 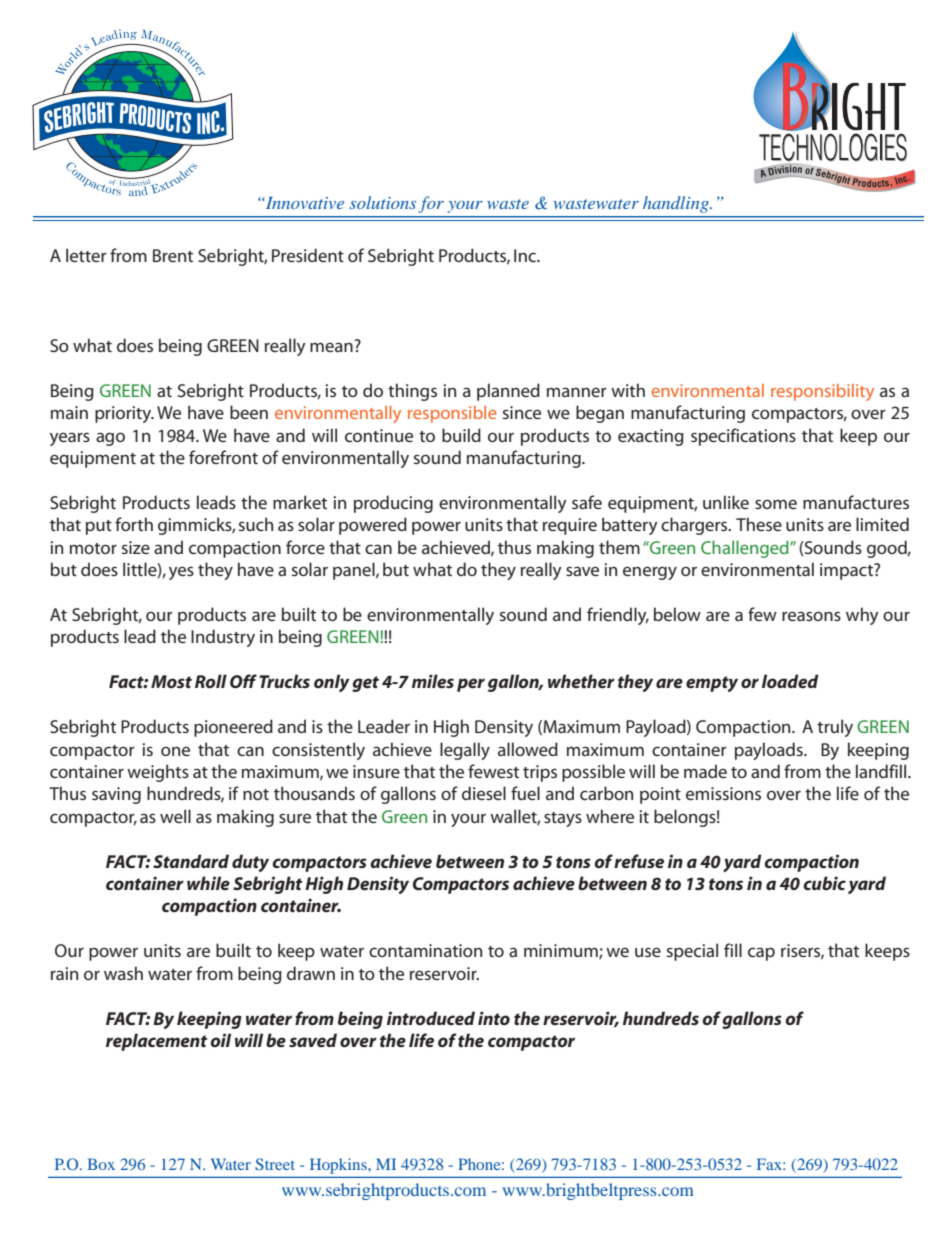 What do you see at coordinates (677, 204) in the document?
I see `handling` at bounding box center [677, 204].
